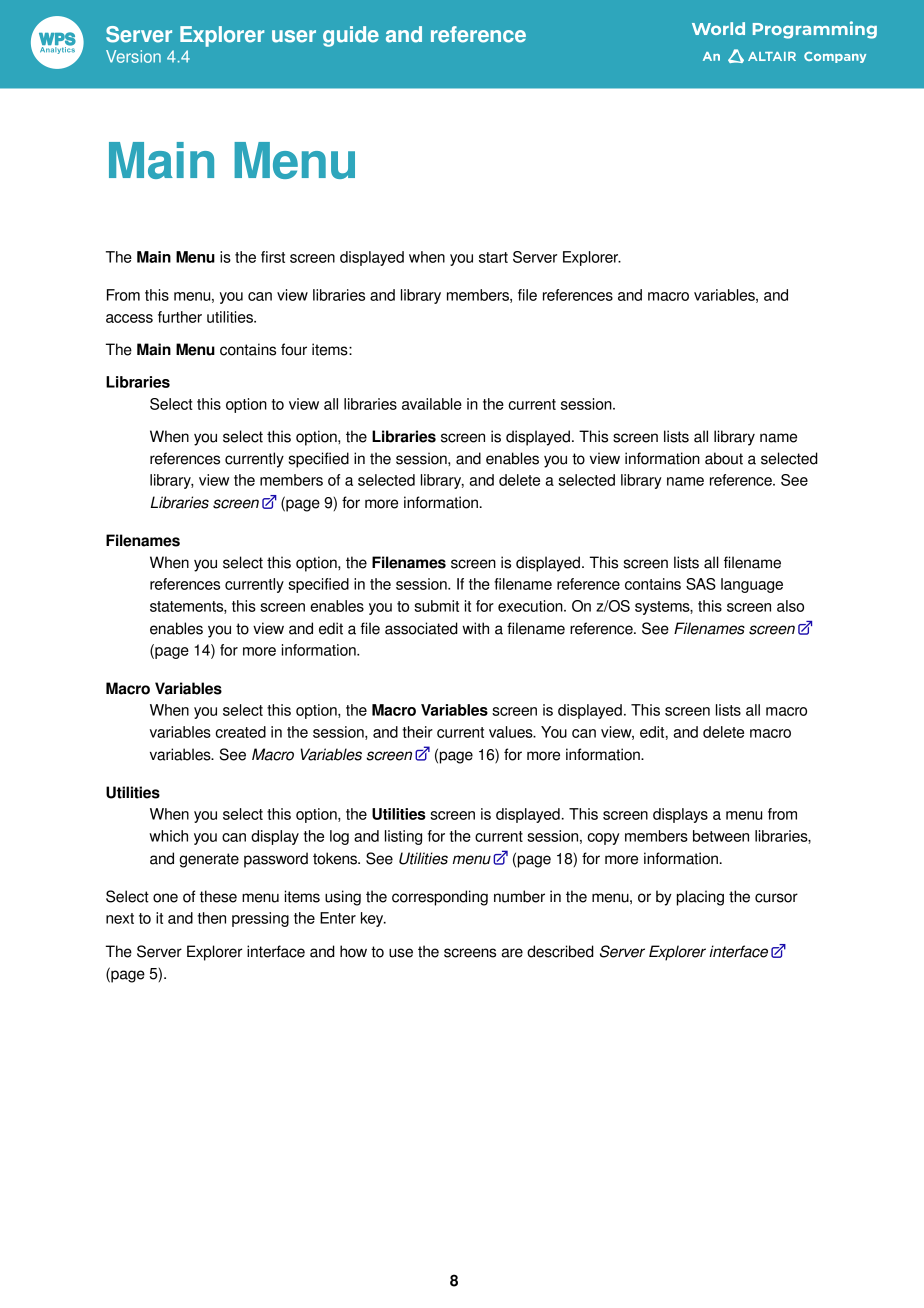 This screenshot has height=1308, width=924. I want to click on start, so click(493, 257).
